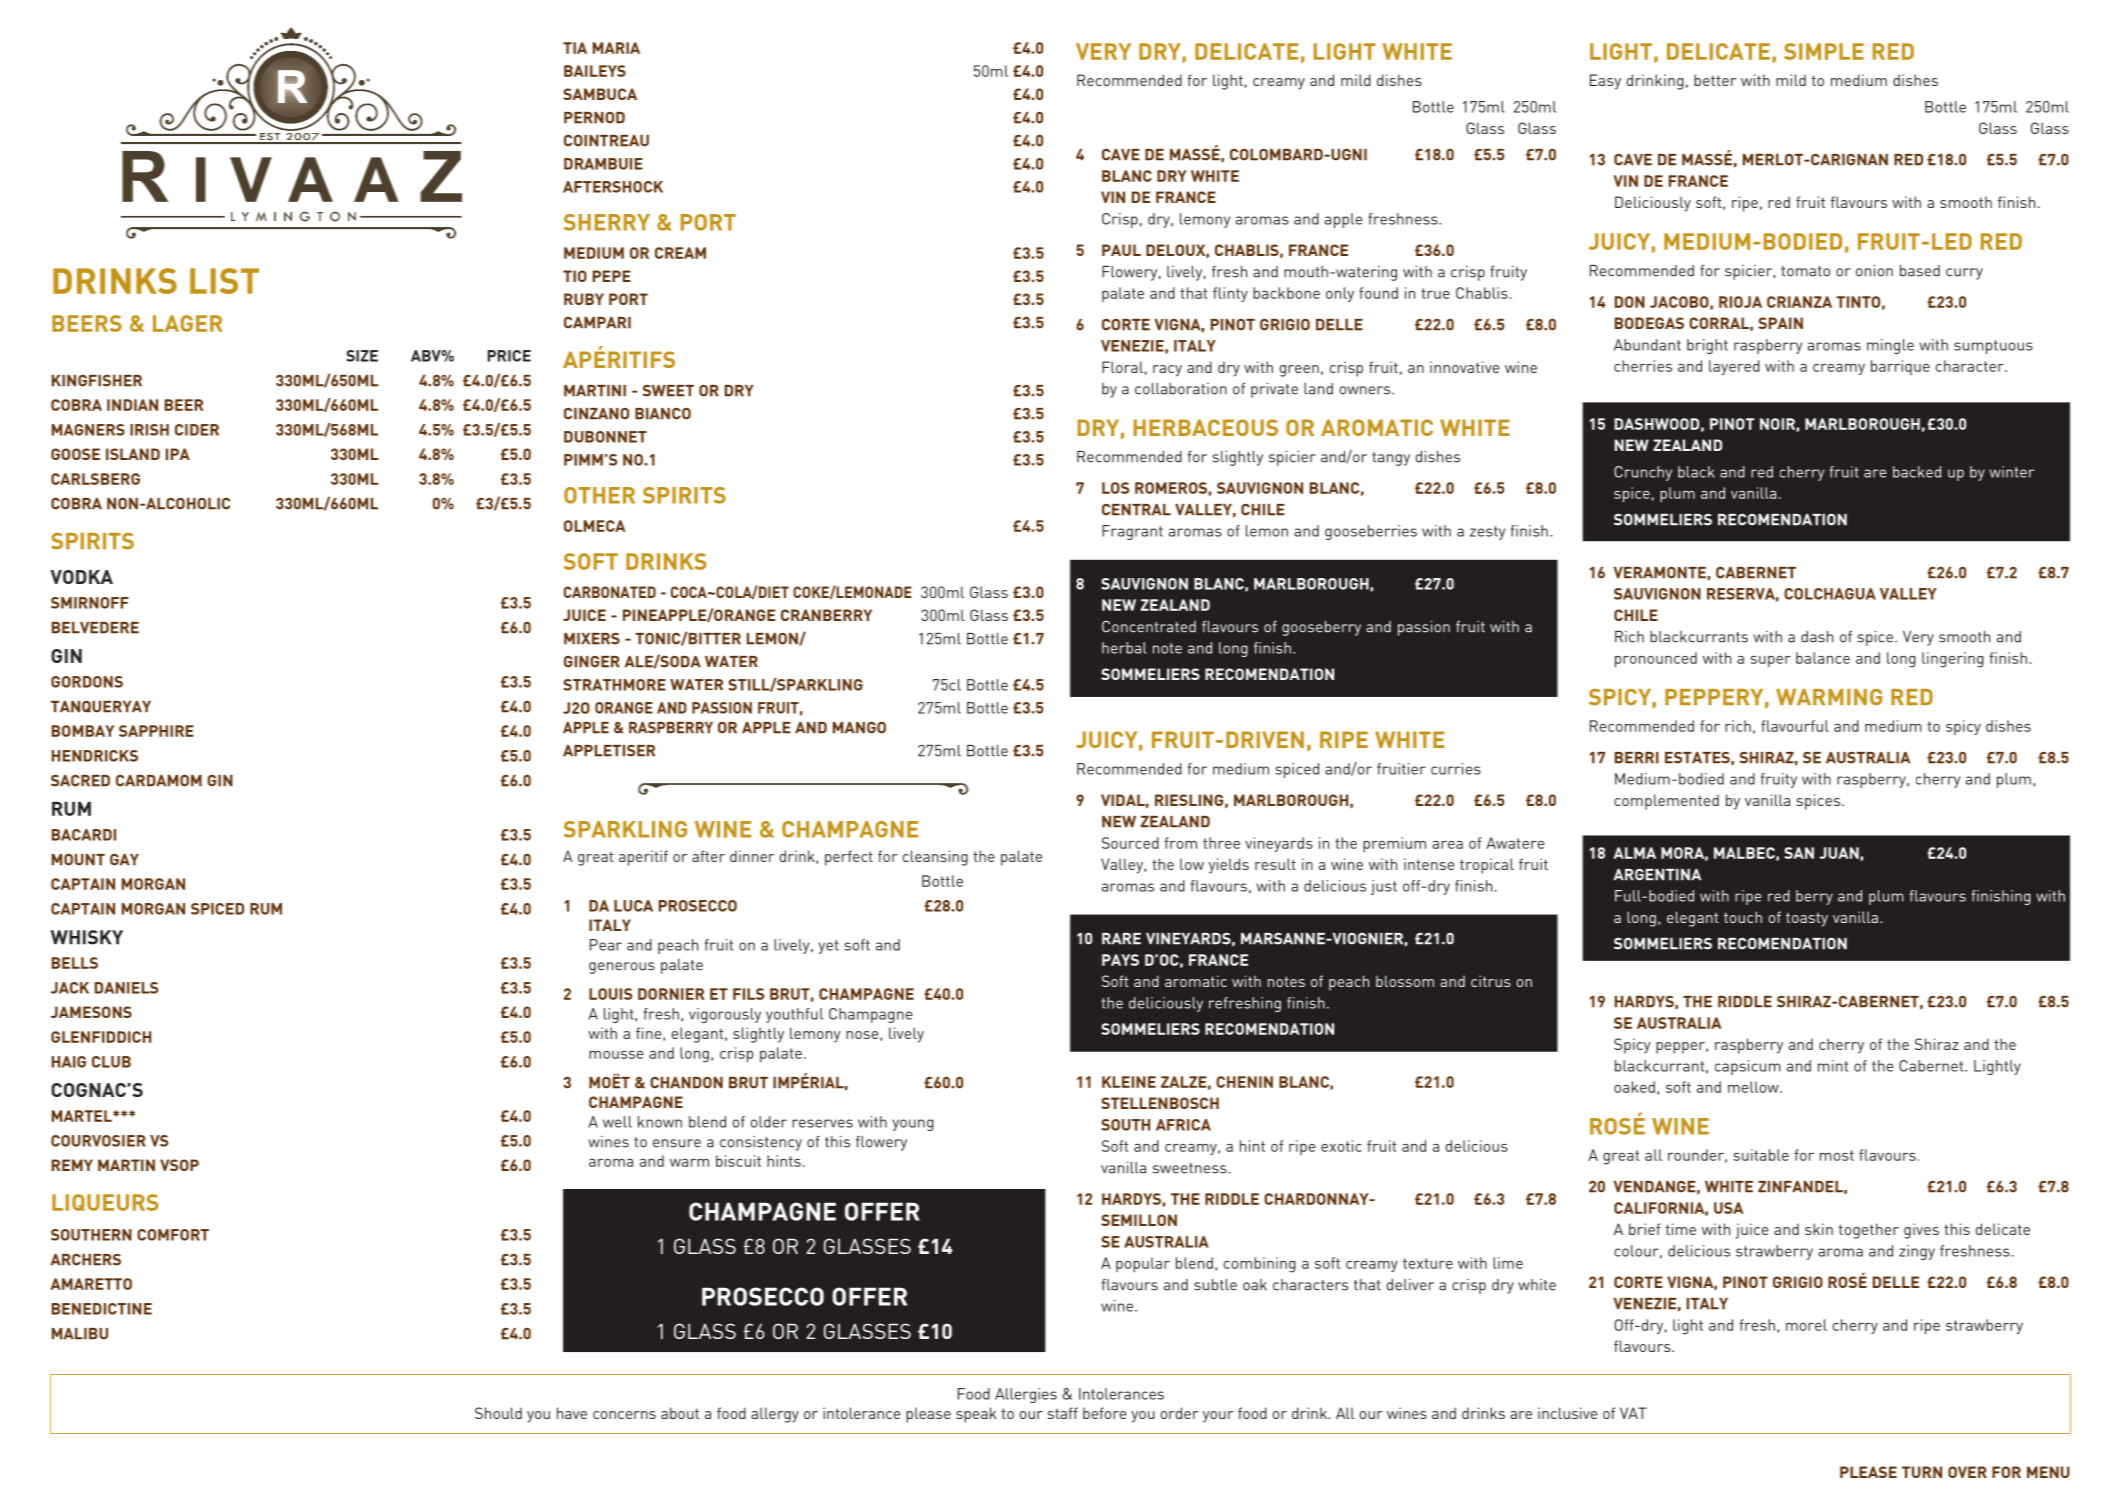 Image resolution: width=2121 pixels, height=1500 pixels. Describe the element at coordinates (111, 1062) in the page. I see `CLUB` at that location.
